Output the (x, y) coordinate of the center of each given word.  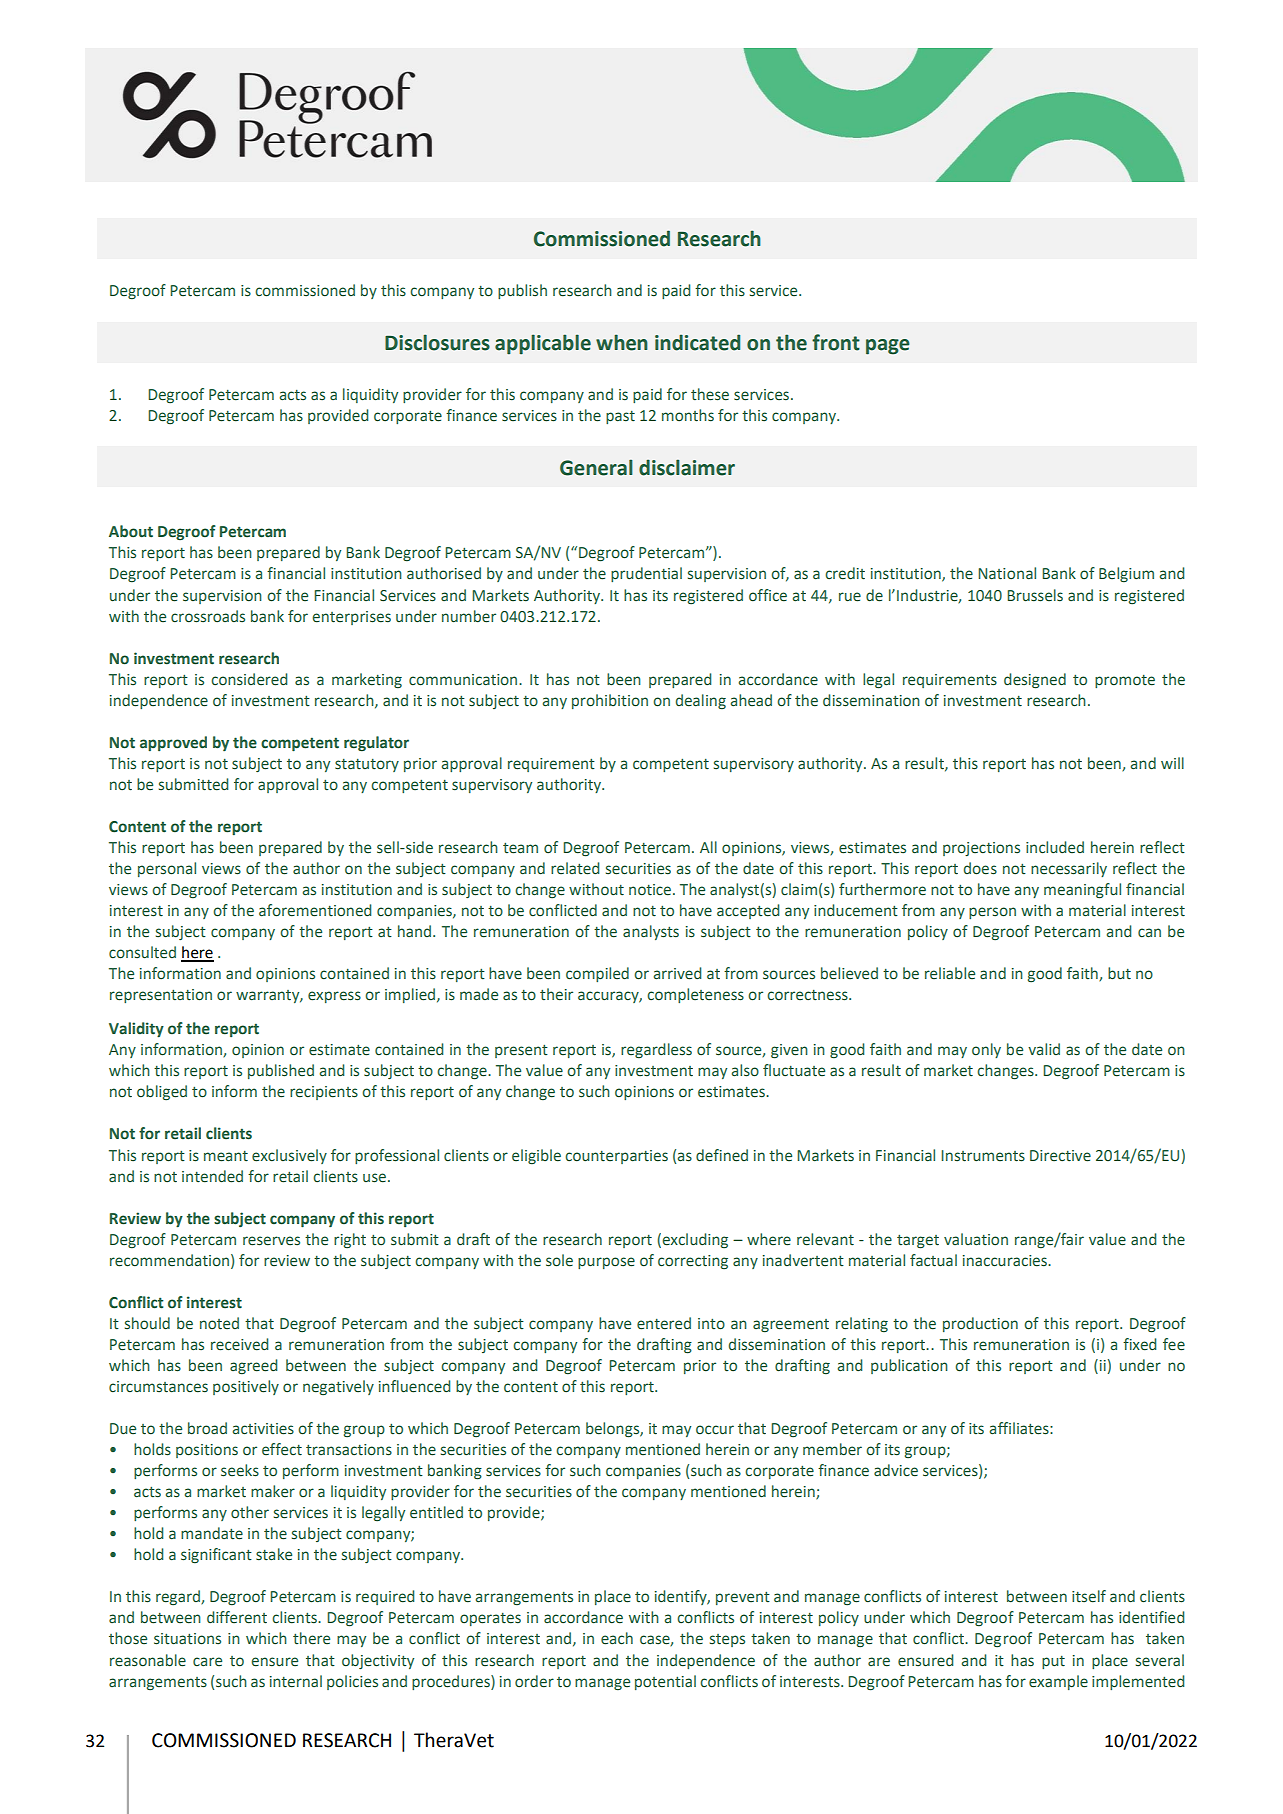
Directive (1060, 1156)
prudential (646, 574)
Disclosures (437, 342)
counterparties (616, 1157)
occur (715, 1430)
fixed (1140, 1344)
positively (246, 1387)
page (888, 347)
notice (650, 890)
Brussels (1035, 595)
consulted (142, 952)
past (620, 417)
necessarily (1069, 869)
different (237, 1617)
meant (226, 1156)
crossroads (208, 616)
